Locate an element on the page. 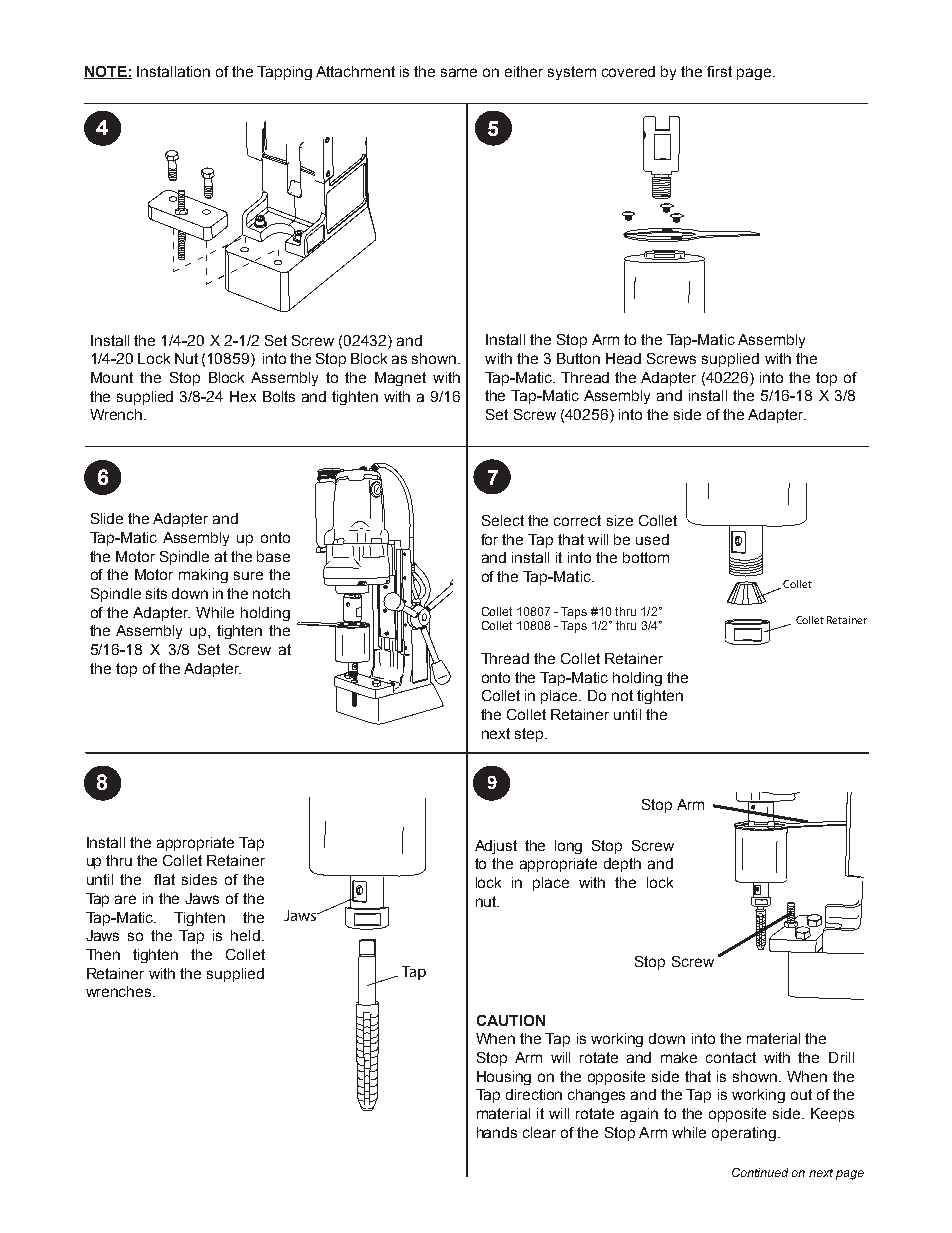 The width and height of the image is (952, 1233). flat is located at coordinates (164, 879).
